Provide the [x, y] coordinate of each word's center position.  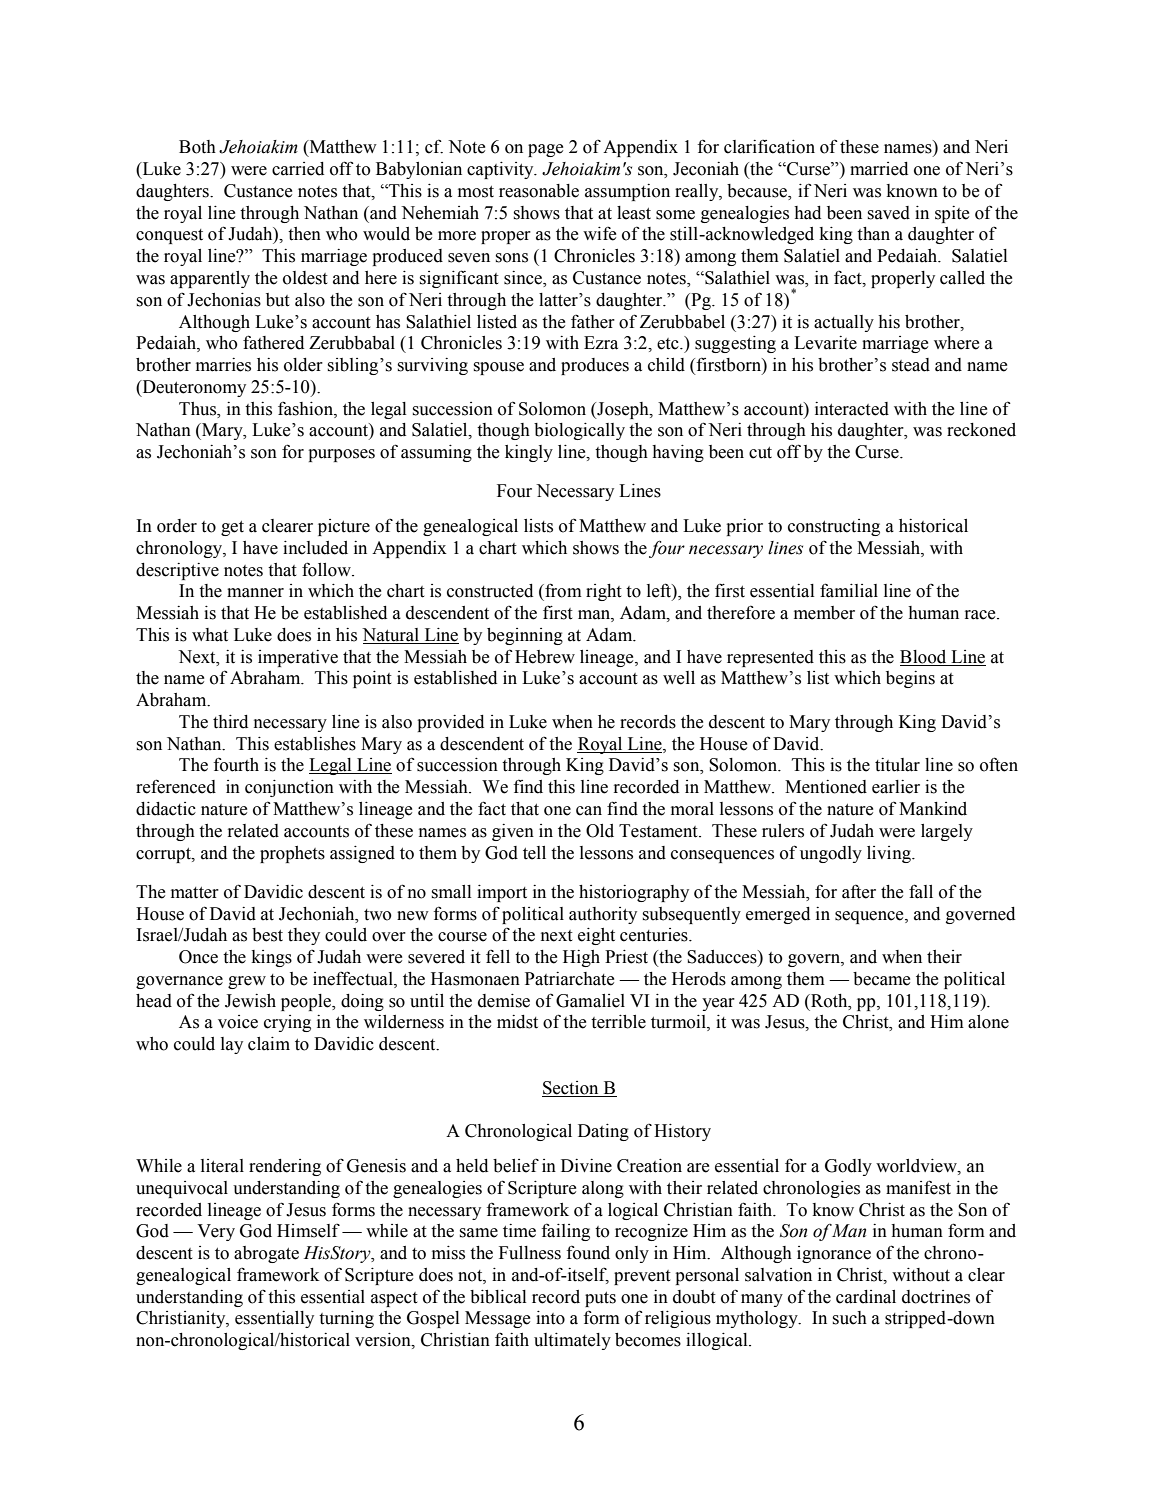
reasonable [539, 191]
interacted [852, 409]
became [881, 979]
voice [238, 1022]
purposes [341, 455]
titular [897, 765]
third [230, 722]
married [879, 169]
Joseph [623, 410]
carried [298, 169]
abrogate [266, 1254]
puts [600, 1299]
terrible [618, 1022]
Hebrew [545, 657]
